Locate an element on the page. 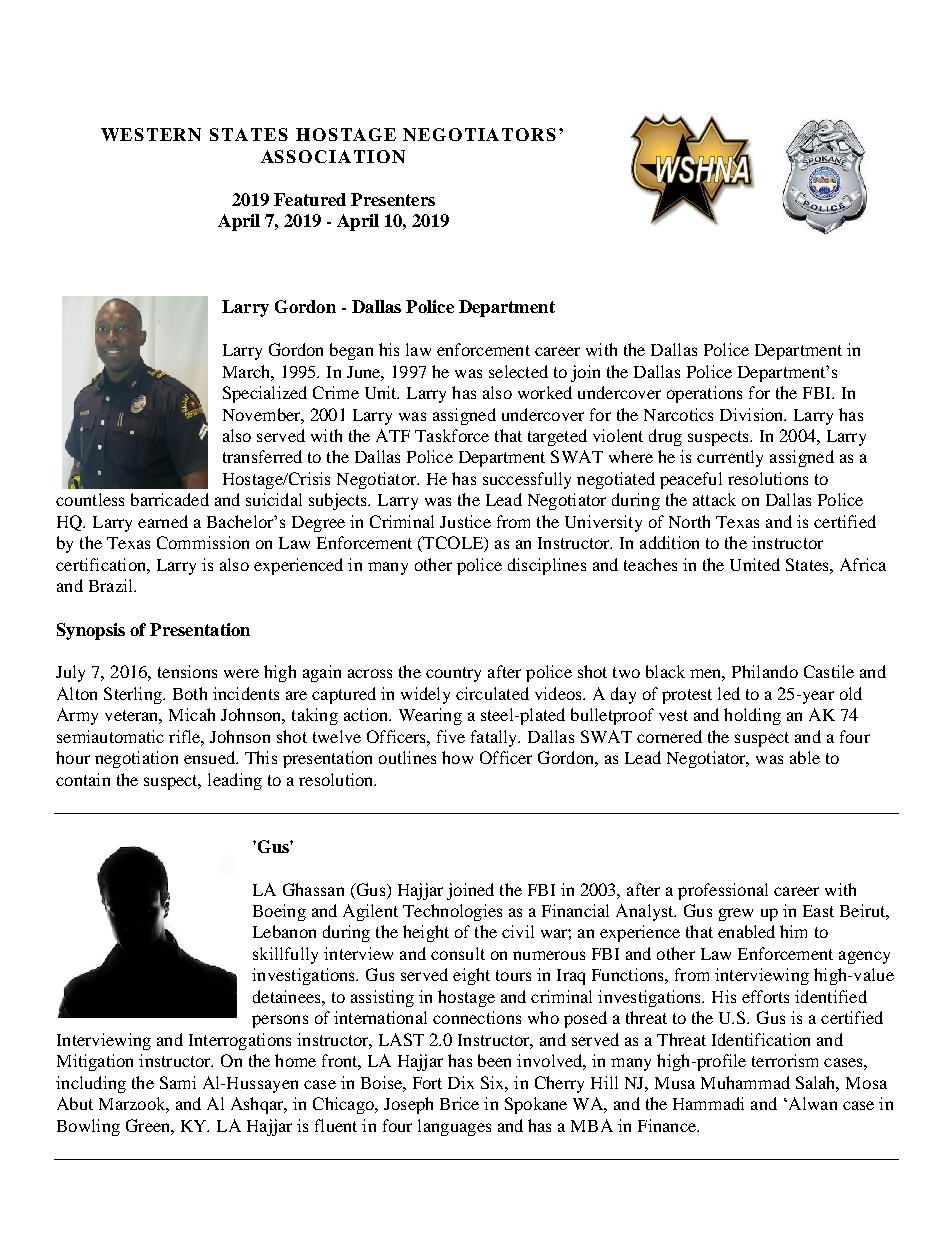 The width and height of the page is (952, 1233). country is located at coordinates (453, 674).
